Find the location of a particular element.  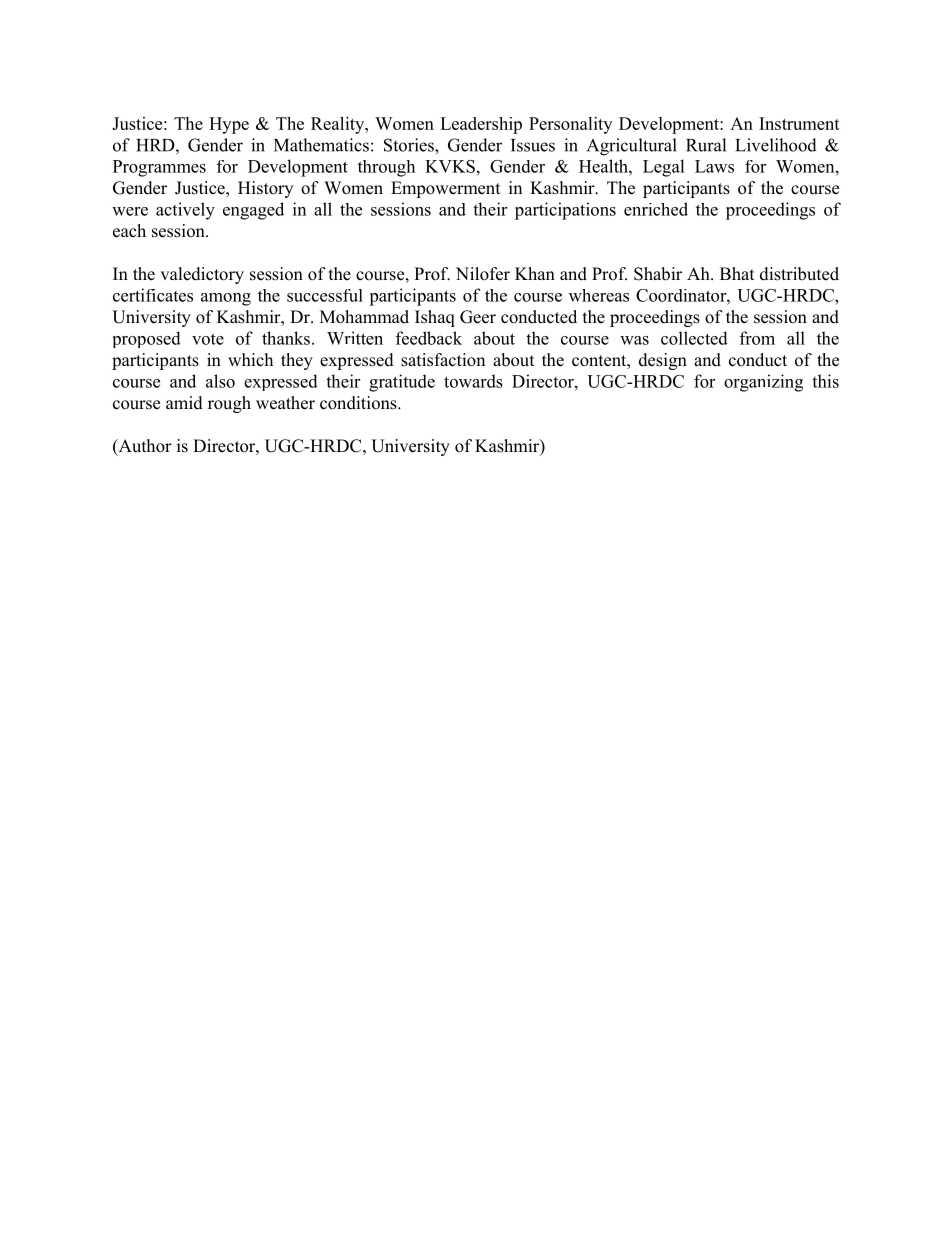

which is located at coordinates (250, 359).
